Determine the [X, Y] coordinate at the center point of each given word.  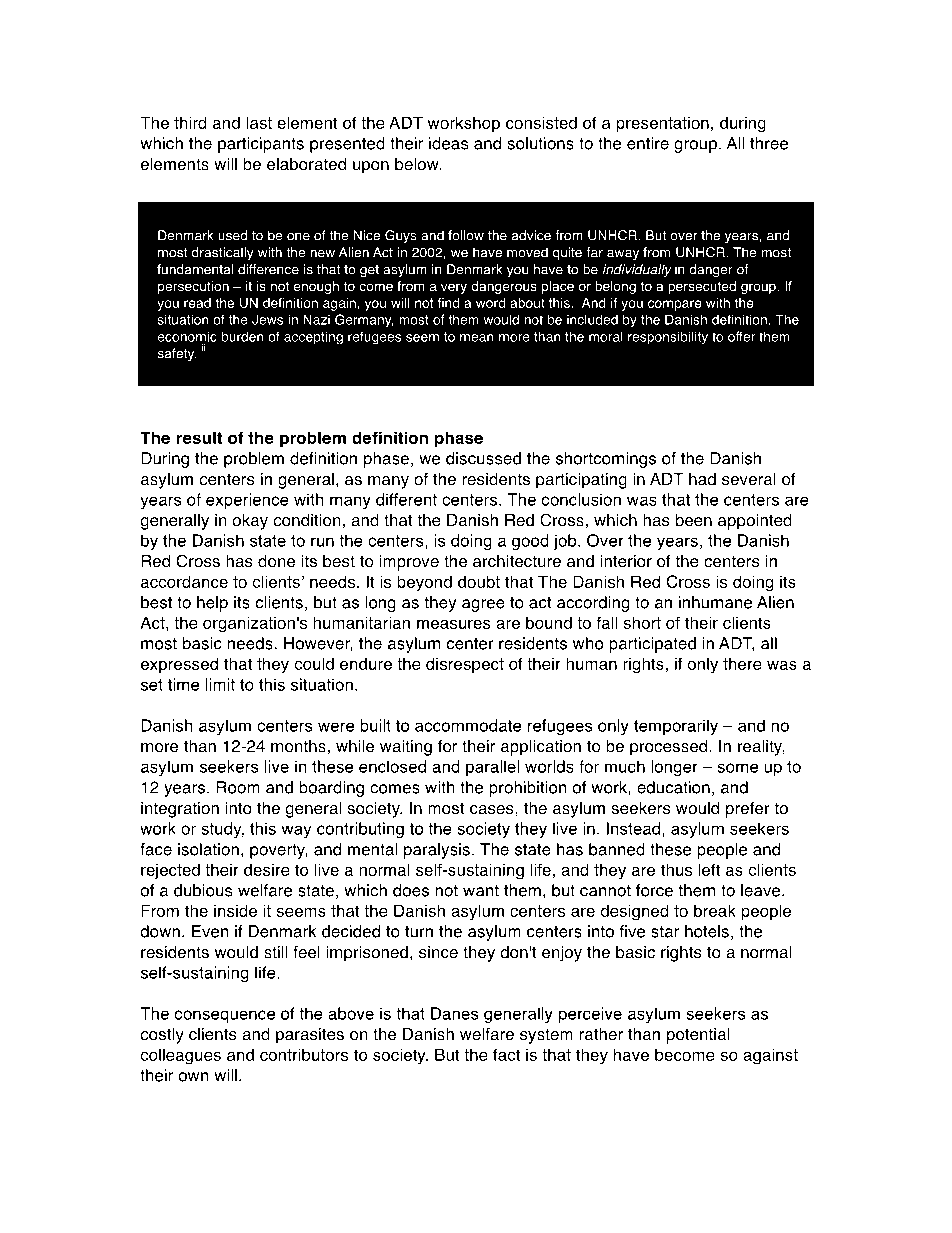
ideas [449, 143]
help [212, 604]
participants [261, 145]
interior [626, 561]
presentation [662, 124]
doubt [479, 581]
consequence [224, 1016]
